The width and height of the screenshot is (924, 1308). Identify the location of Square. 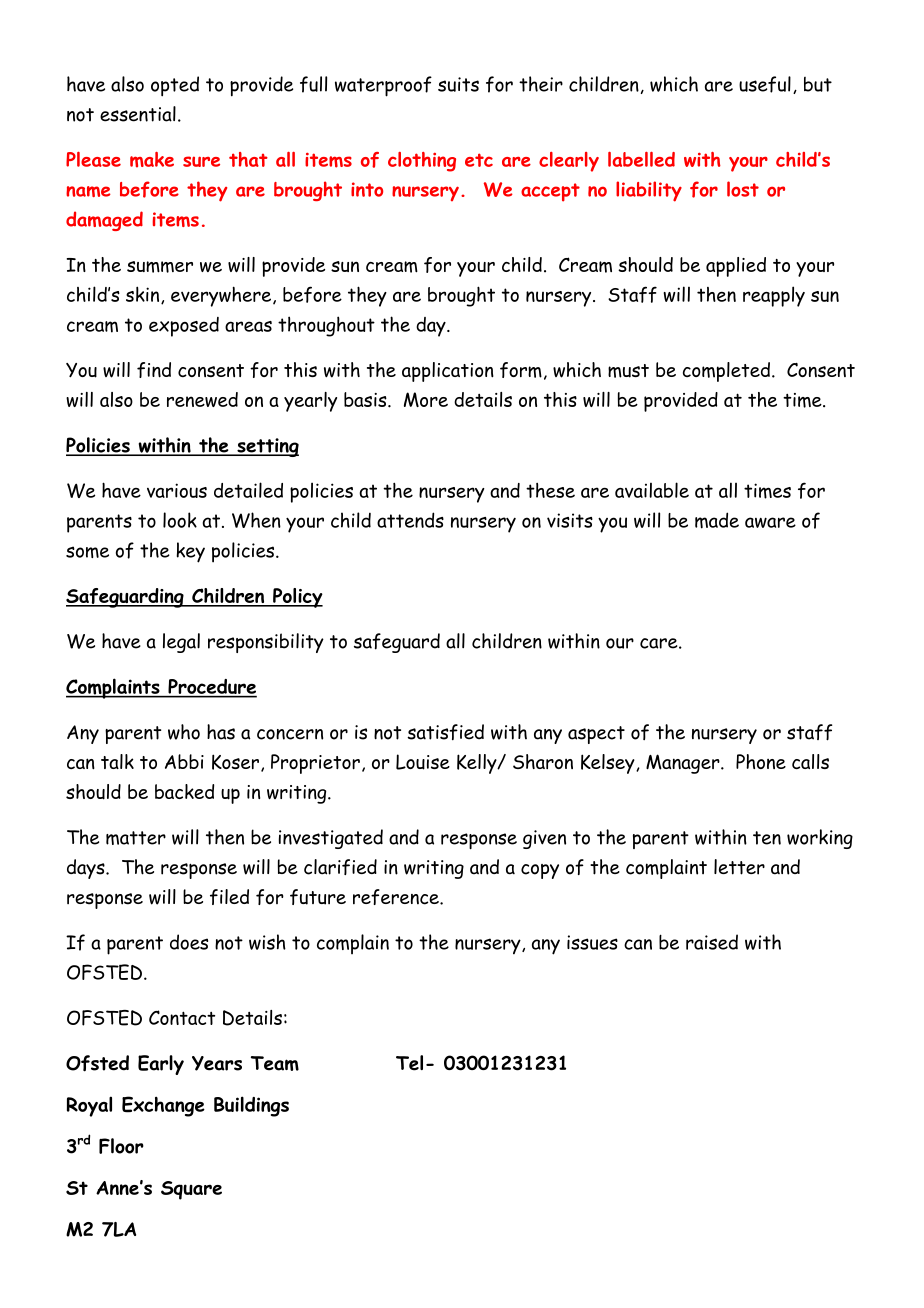
(191, 1190).
